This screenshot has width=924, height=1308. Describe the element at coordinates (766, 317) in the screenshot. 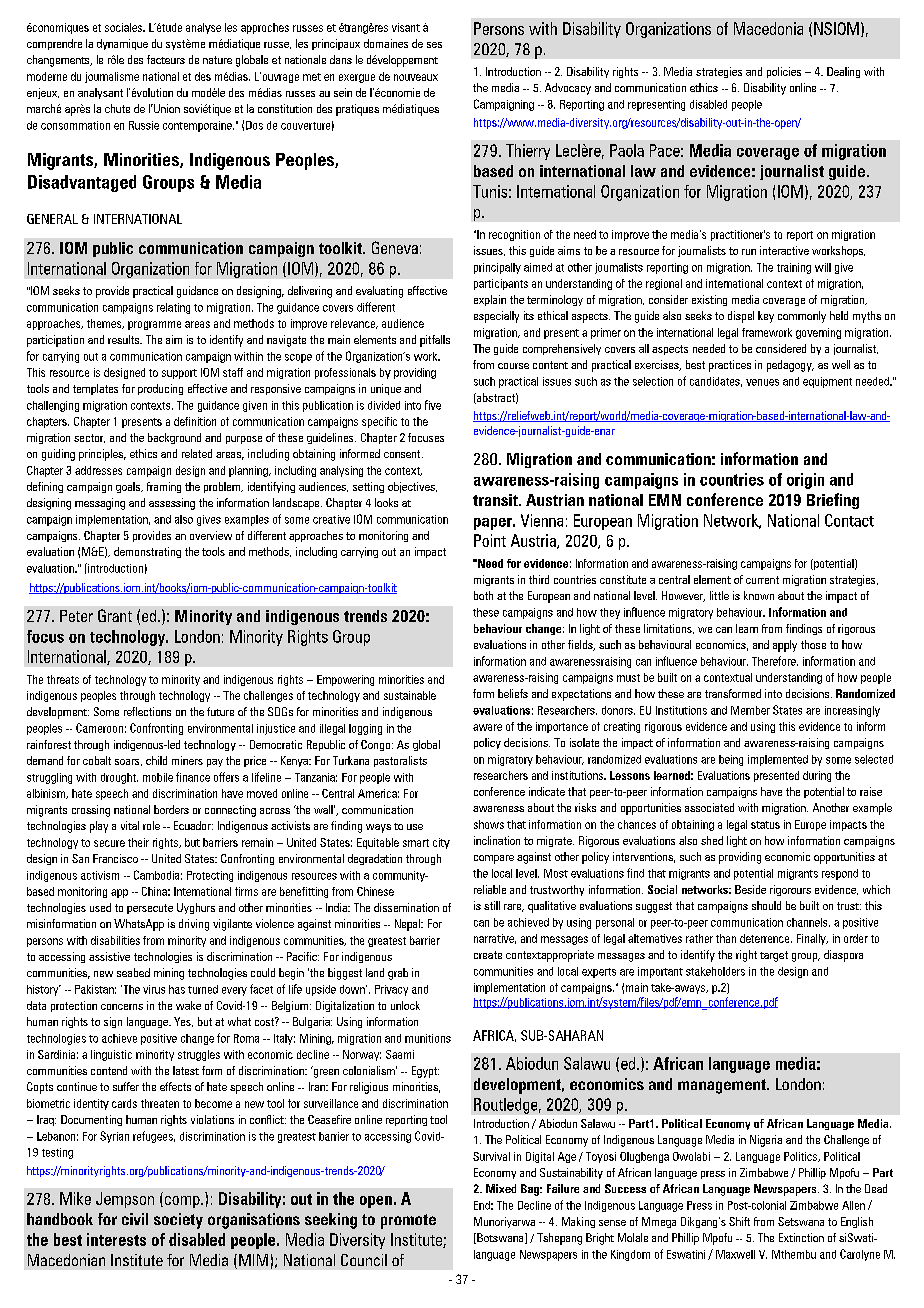

I see `key` at that location.
